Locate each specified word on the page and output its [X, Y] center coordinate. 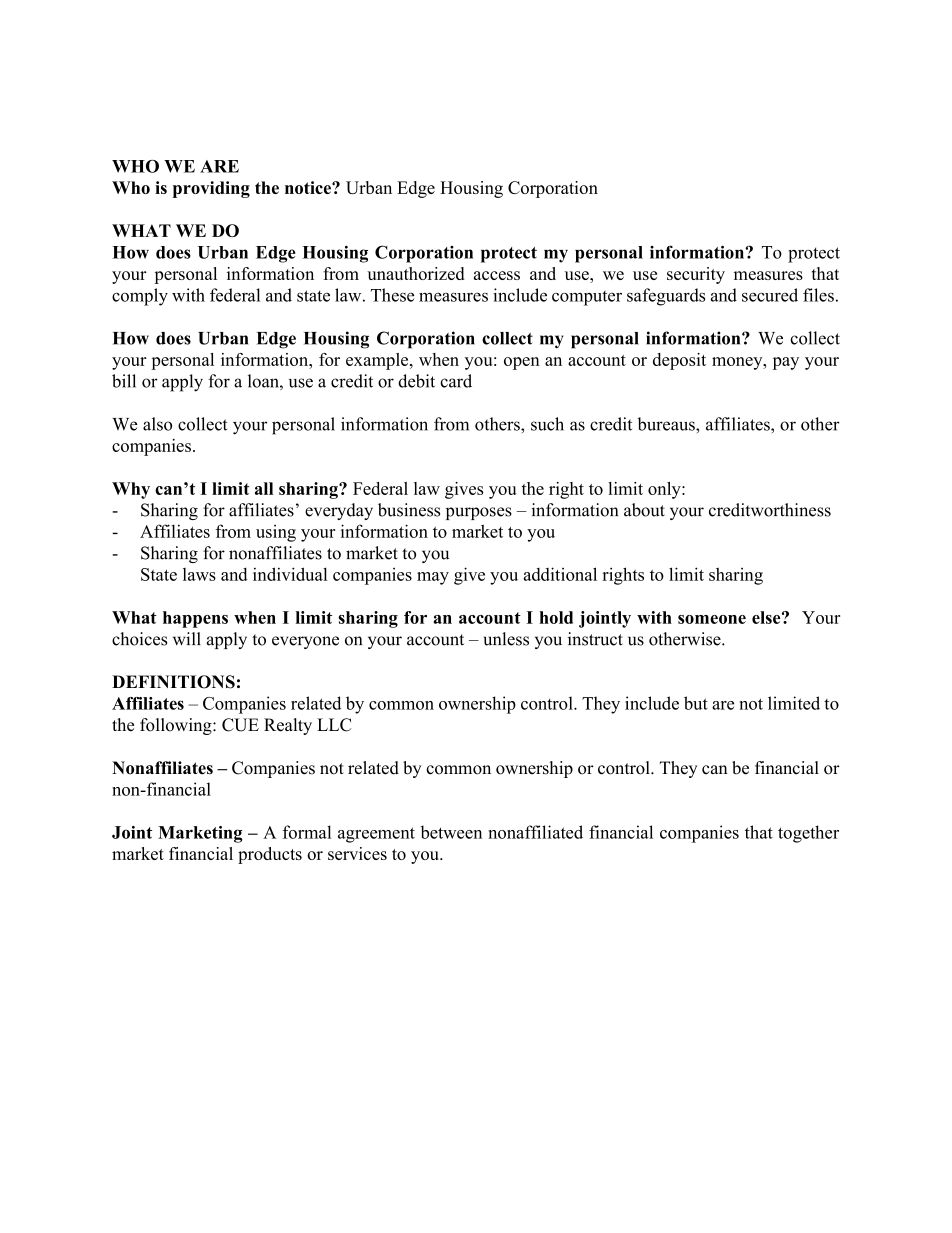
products [270, 855]
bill [124, 381]
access [497, 275]
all [264, 488]
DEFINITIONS [173, 682]
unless [506, 639]
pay [786, 363]
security [696, 275]
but [696, 703]
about [644, 510]
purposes [479, 513]
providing [211, 189]
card [456, 381]
